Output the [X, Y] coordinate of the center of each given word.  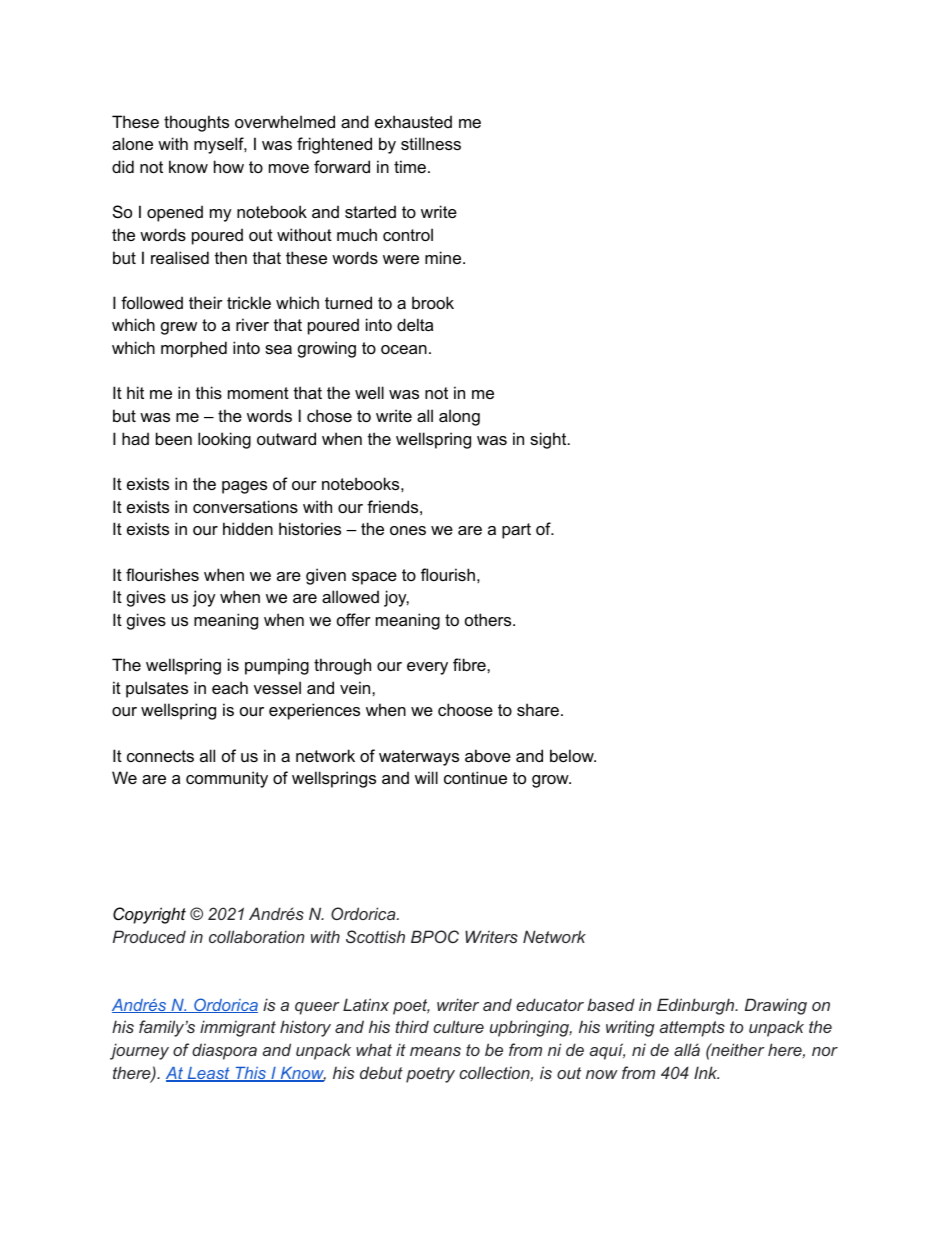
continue [475, 777]
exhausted [413, 121]
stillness [431, 143]
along [459, 417]
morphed [194, 349]
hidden [248, 528]
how [229, 166]
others [489, 619]
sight [549, 440]
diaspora [224, 1051]
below [573, 755]
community [227, 779]
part [516, 531]
